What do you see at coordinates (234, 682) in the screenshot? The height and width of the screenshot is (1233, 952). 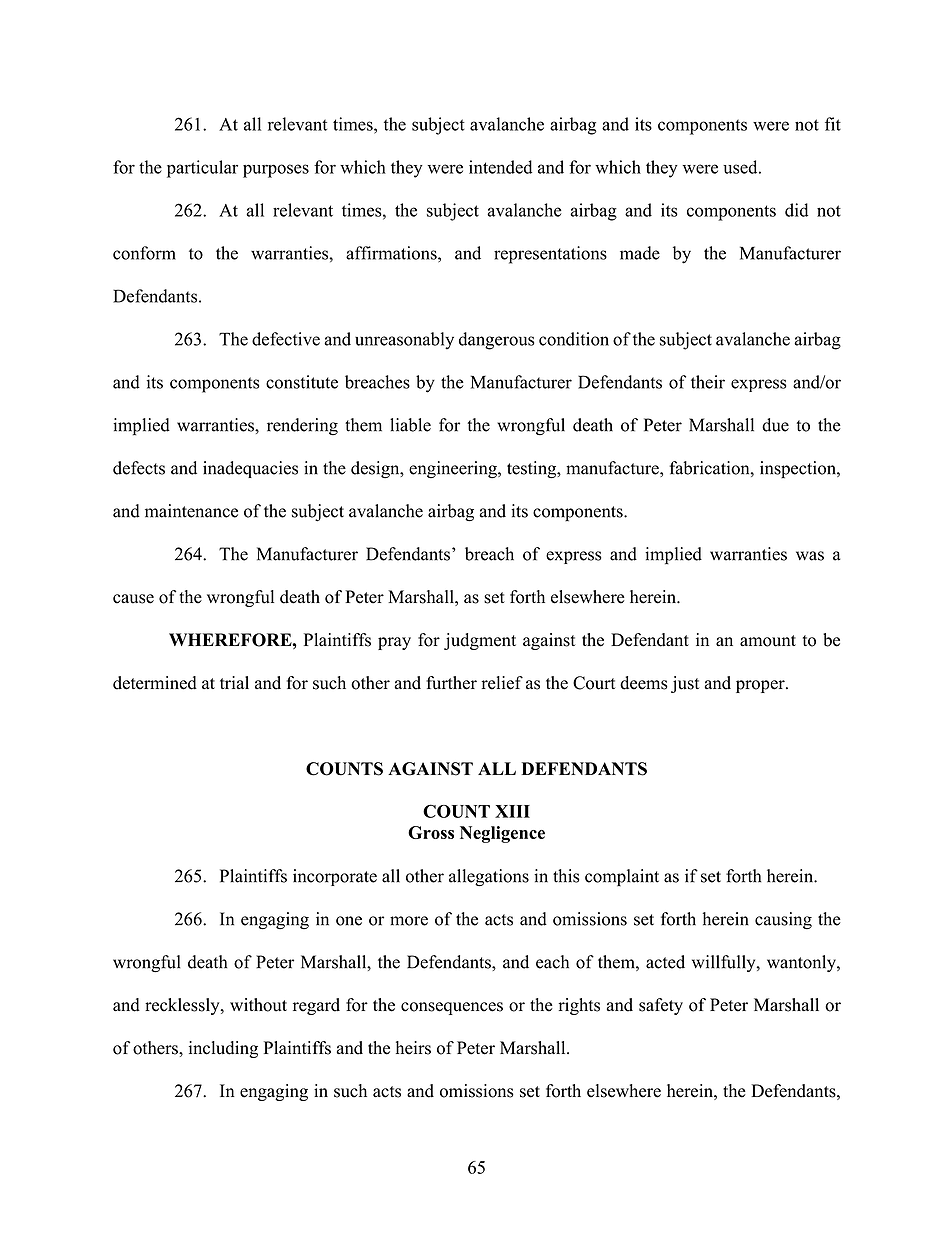 I see `trial` at bounding box center [234, 682].
